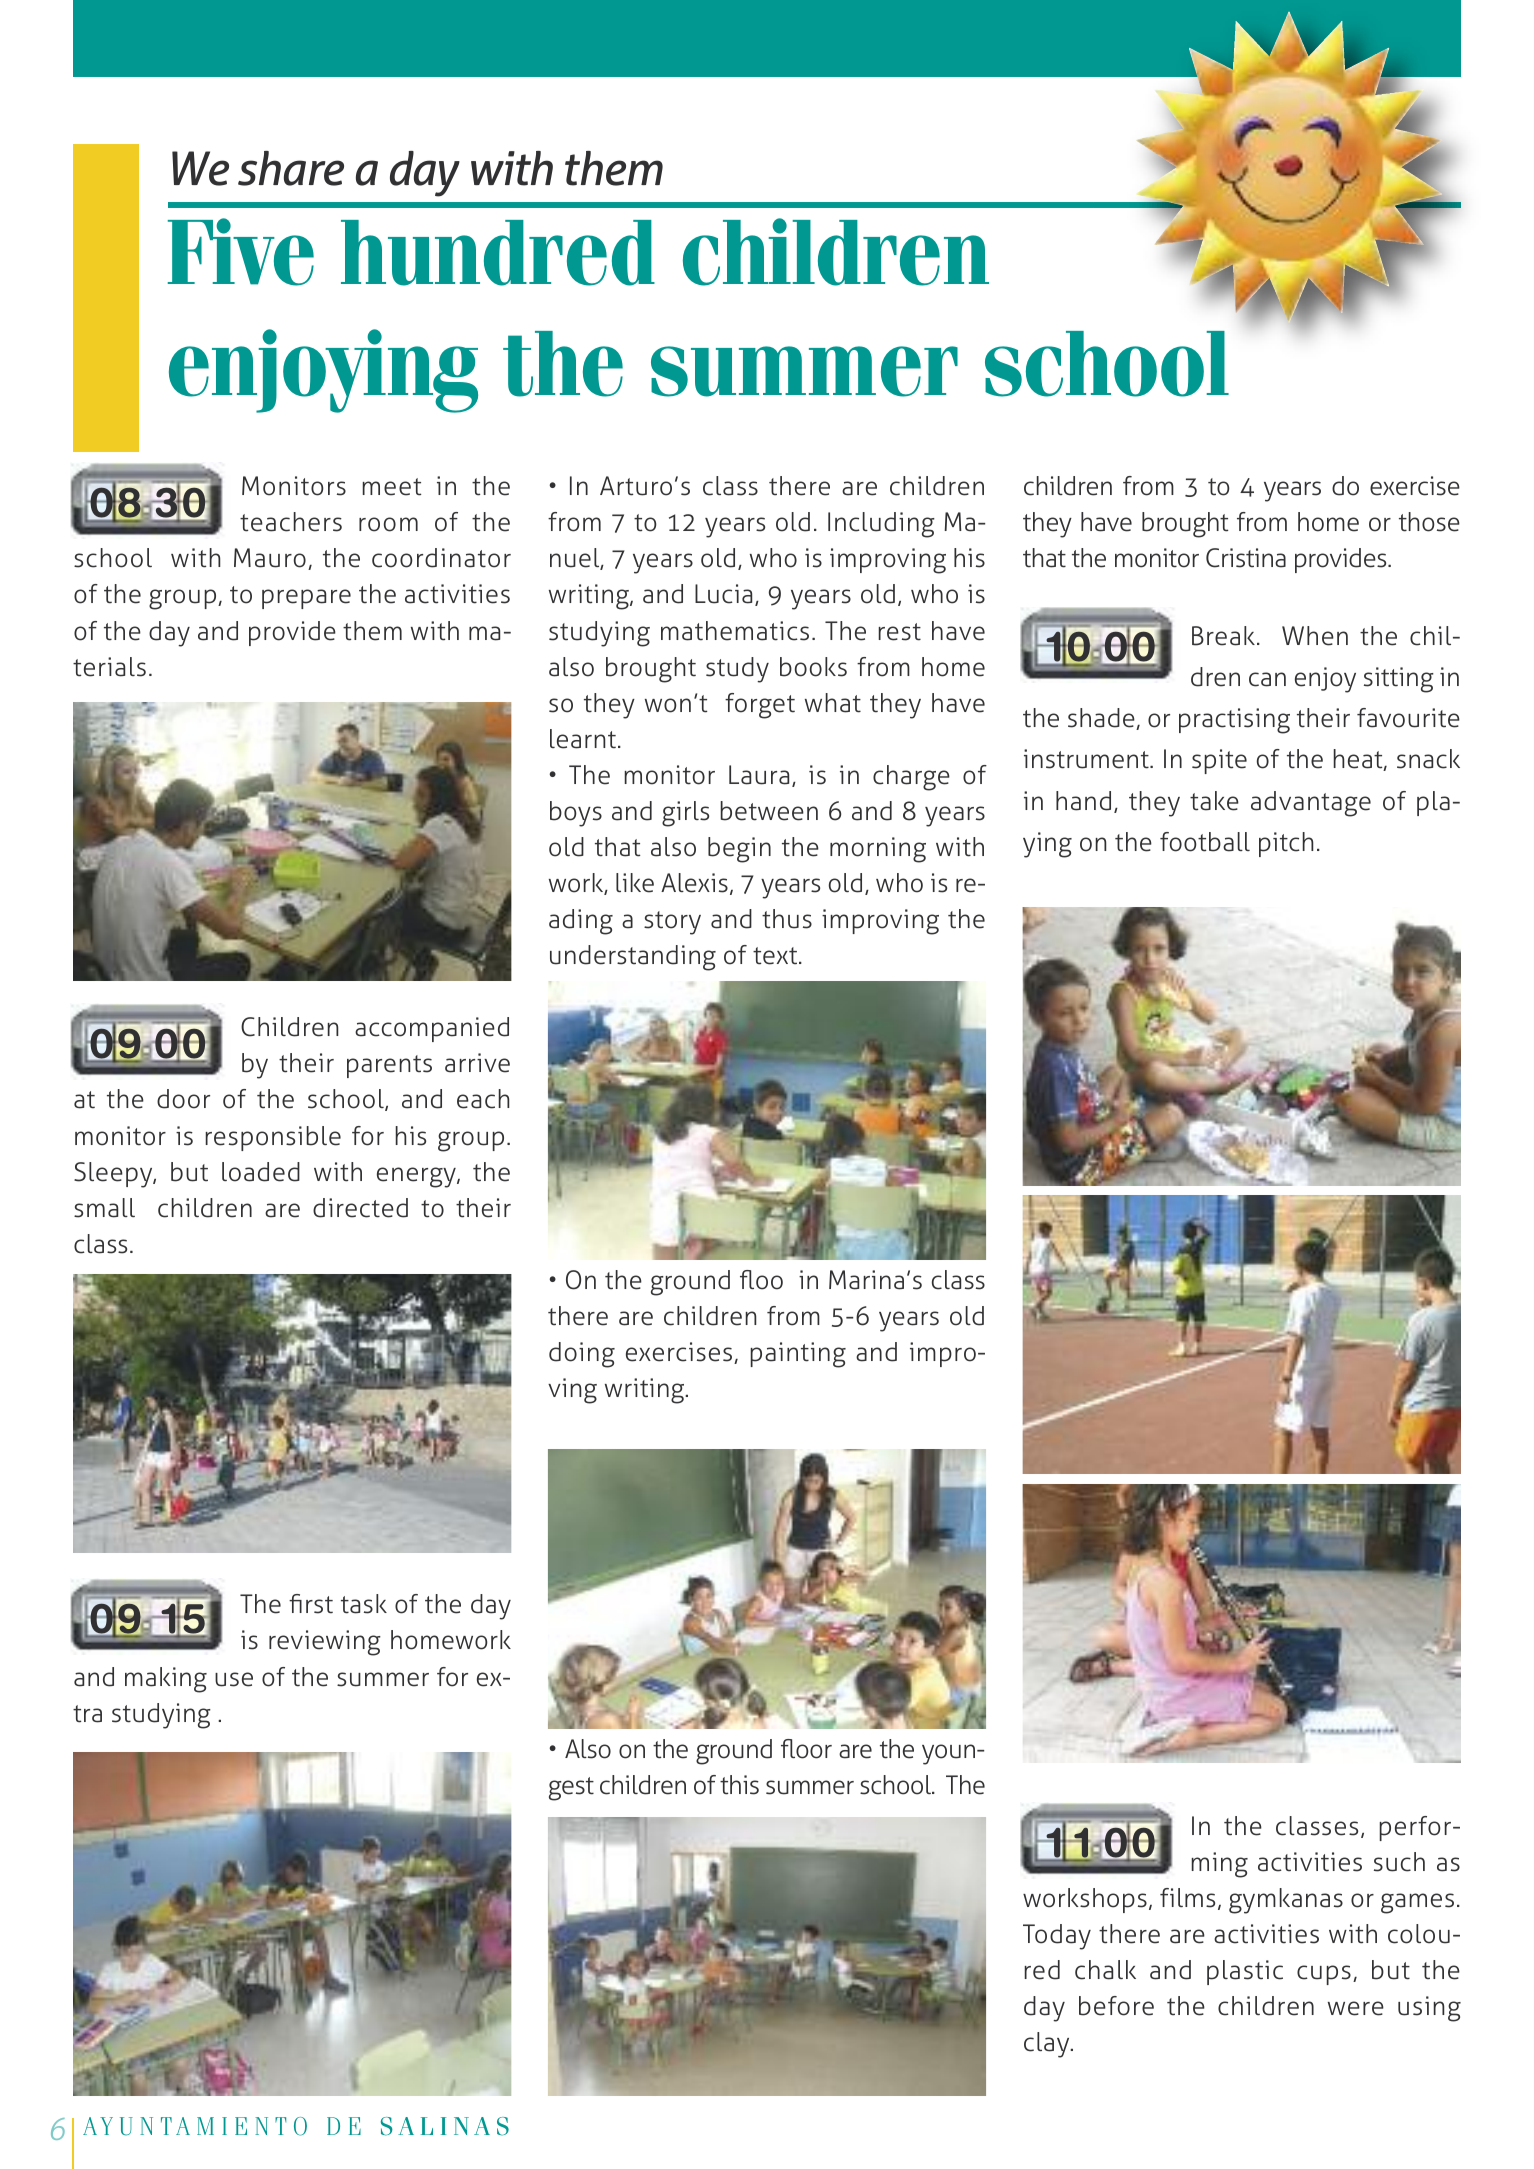 The width and height of the screenshot is (1534, 2169). I want to click on painting, so click(798, 1355).
